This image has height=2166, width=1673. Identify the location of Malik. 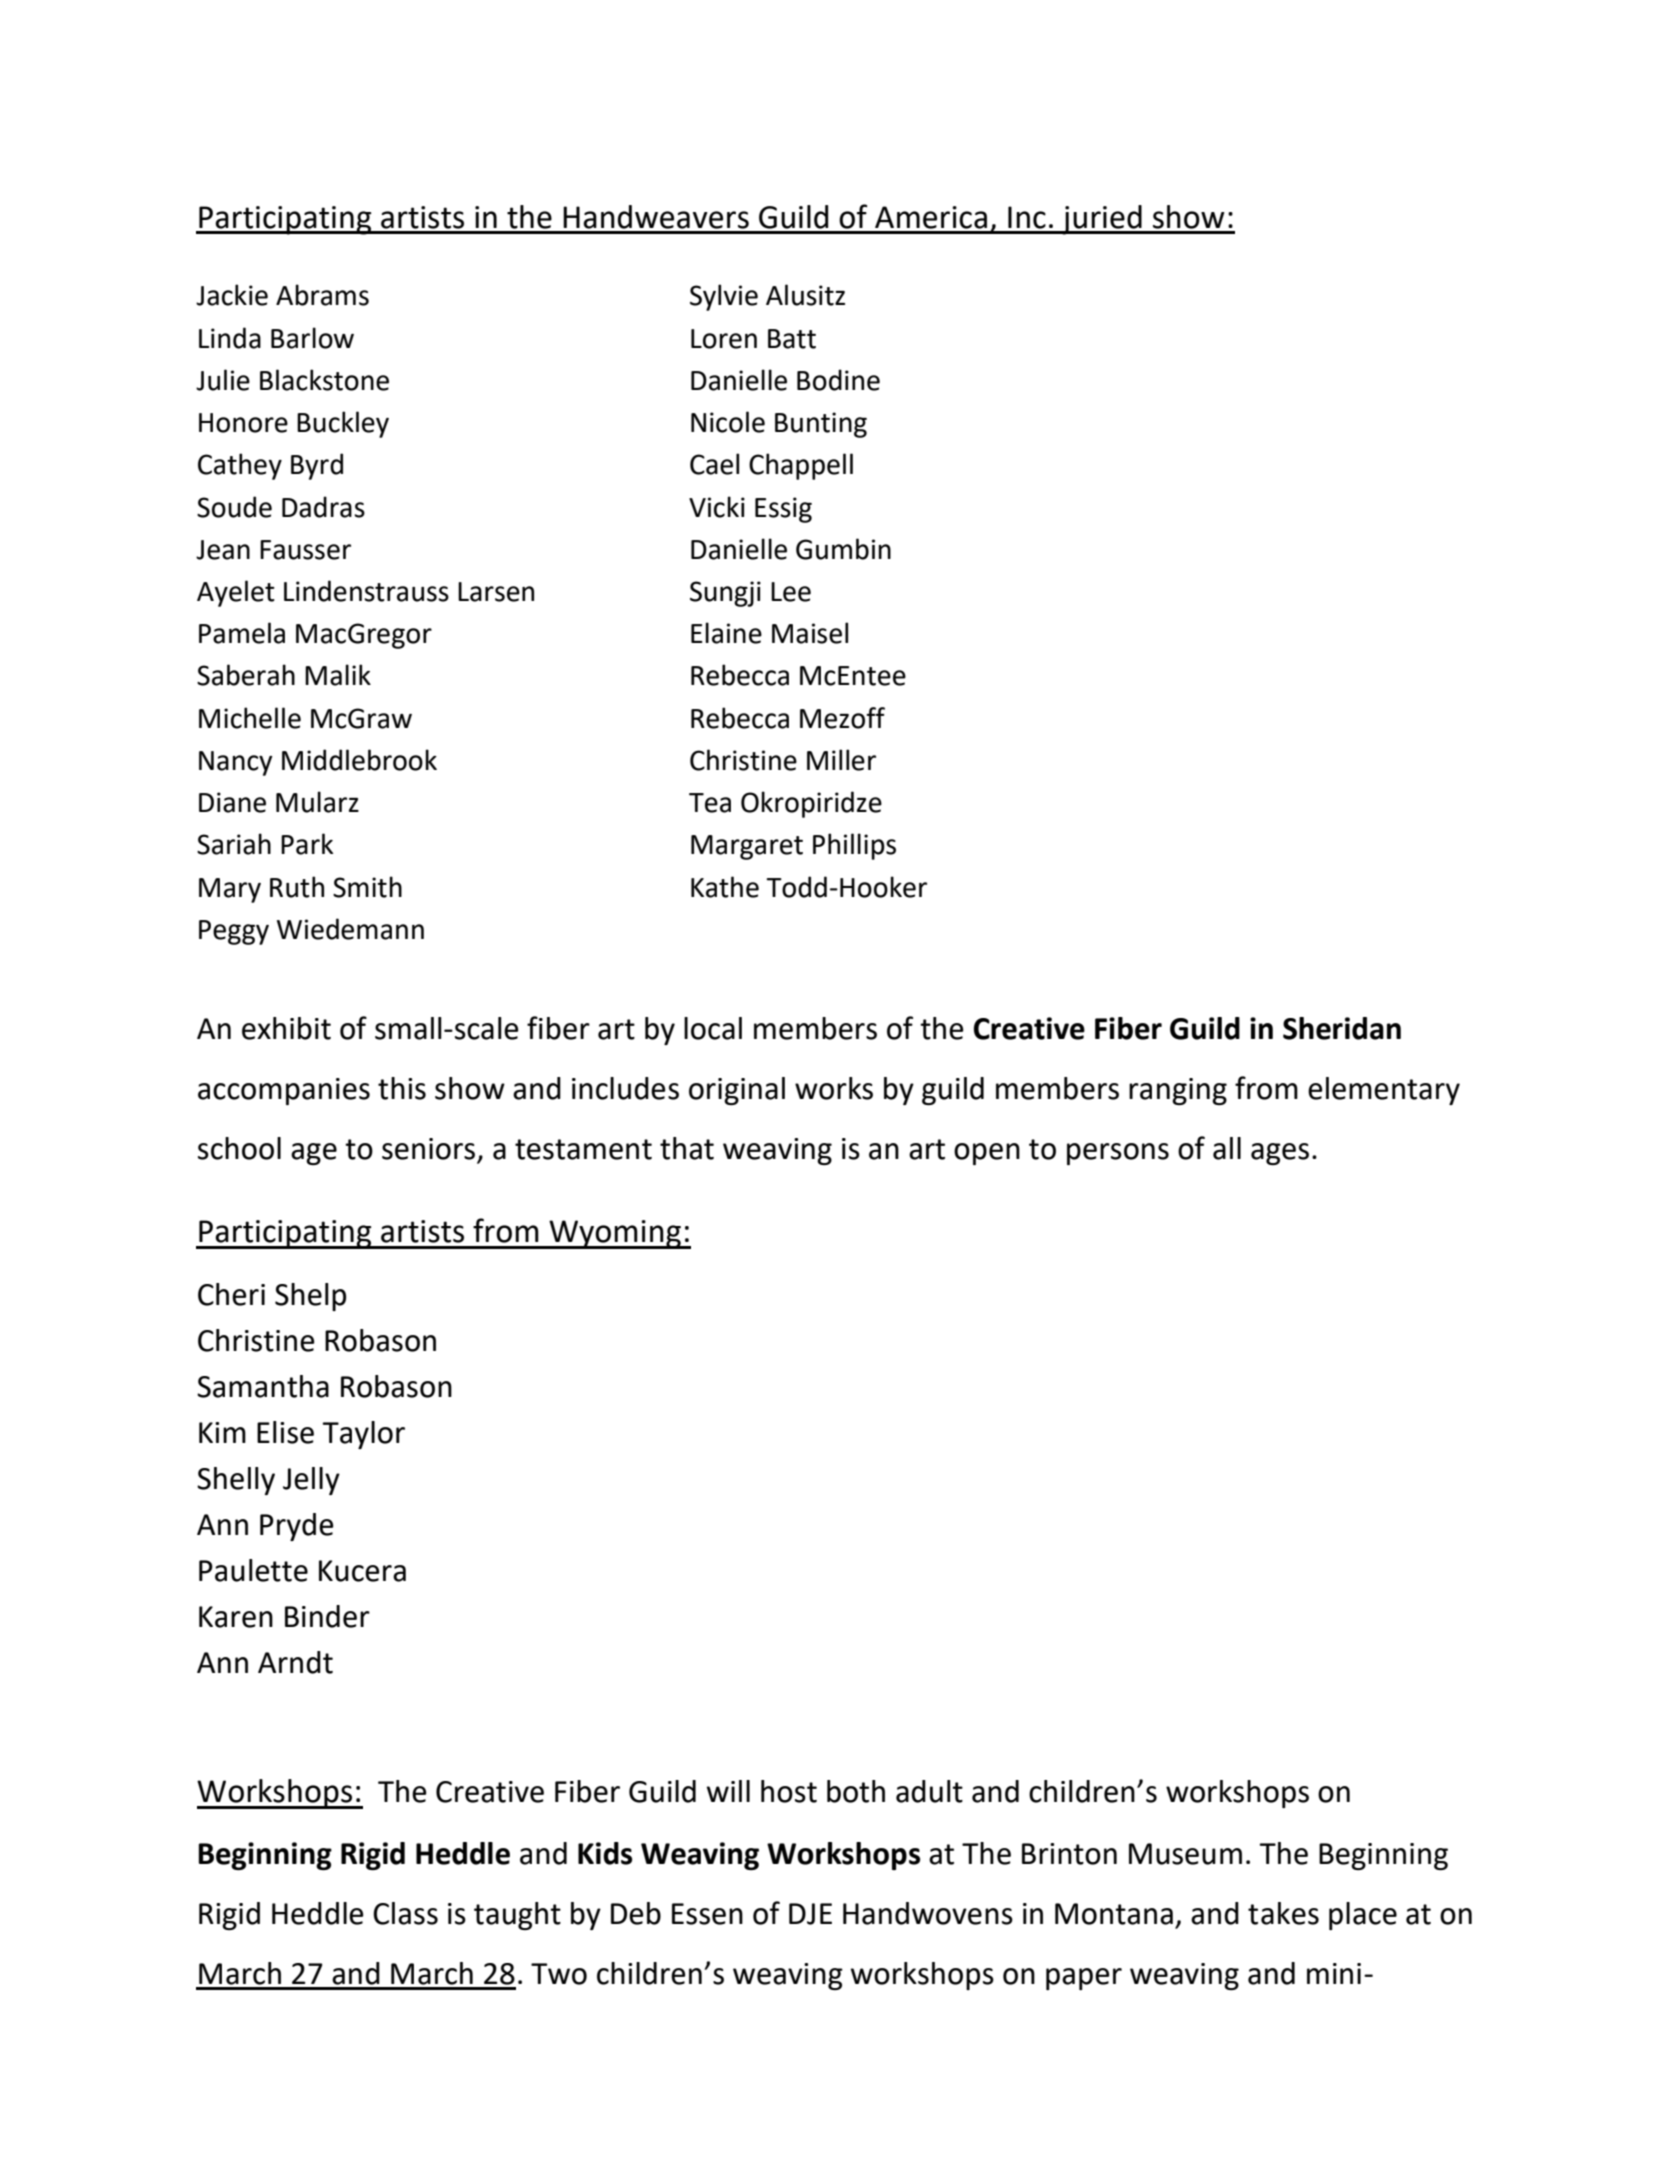
(338, 675).
